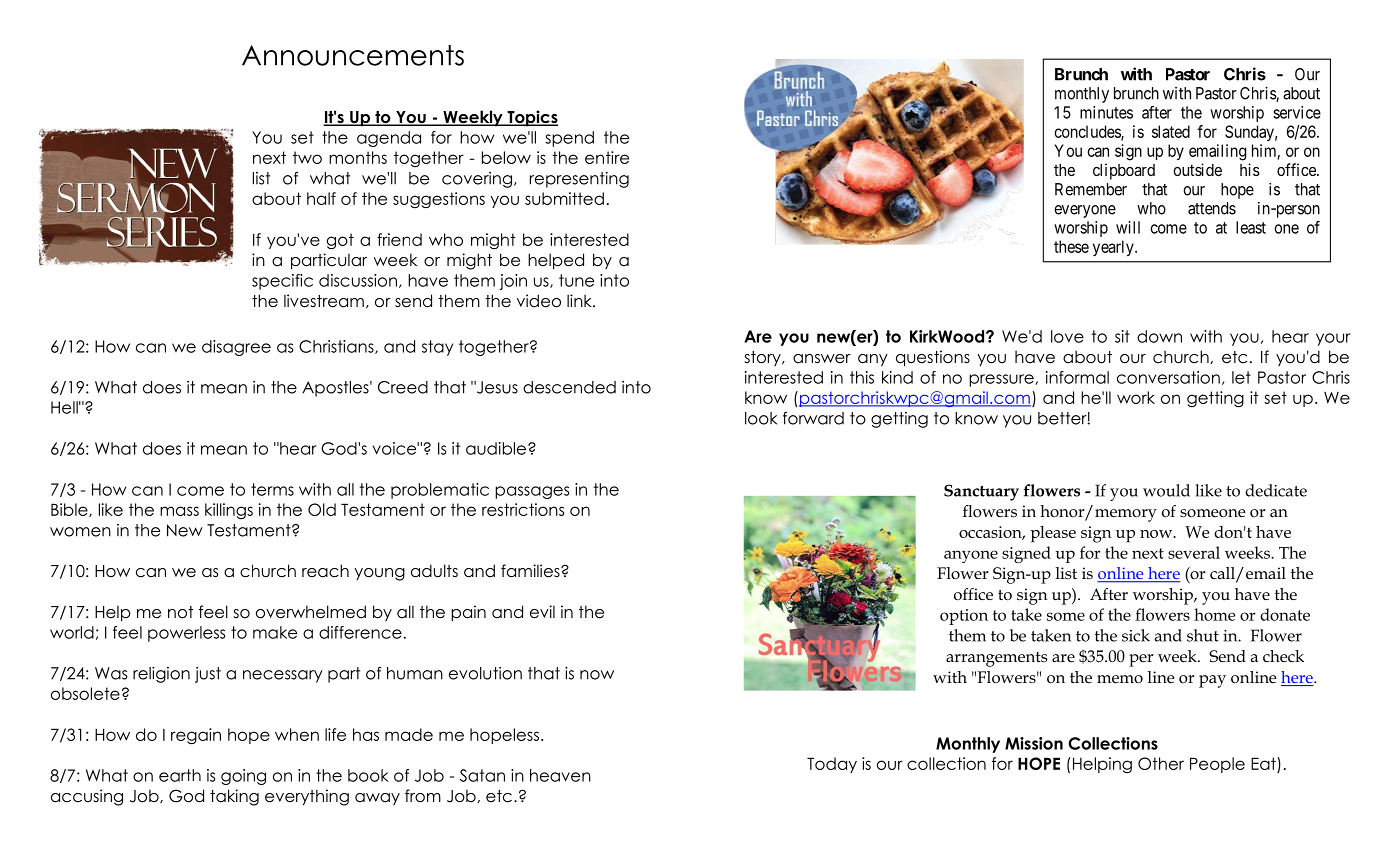 The image size is (1400, 850). I want to click on disagree, so click(236, 348).
